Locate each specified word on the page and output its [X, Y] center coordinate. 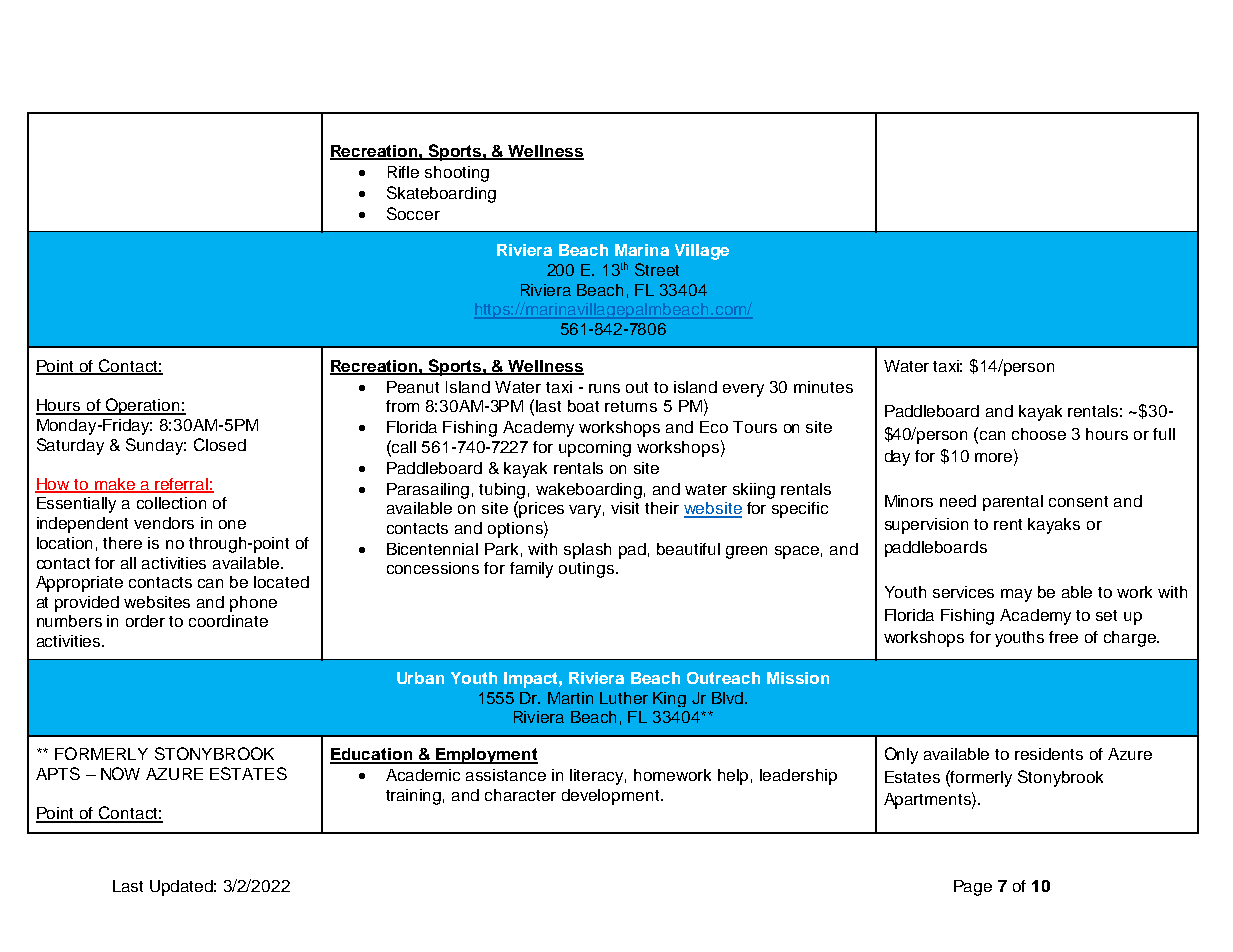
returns [631, 406]
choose [1039, 434]
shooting [457, 174]
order [145, 621]
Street [657, 269]
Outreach [723, 678]
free [1063, 637]
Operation [143, 406]
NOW [120, 773]
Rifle [403, 172]
